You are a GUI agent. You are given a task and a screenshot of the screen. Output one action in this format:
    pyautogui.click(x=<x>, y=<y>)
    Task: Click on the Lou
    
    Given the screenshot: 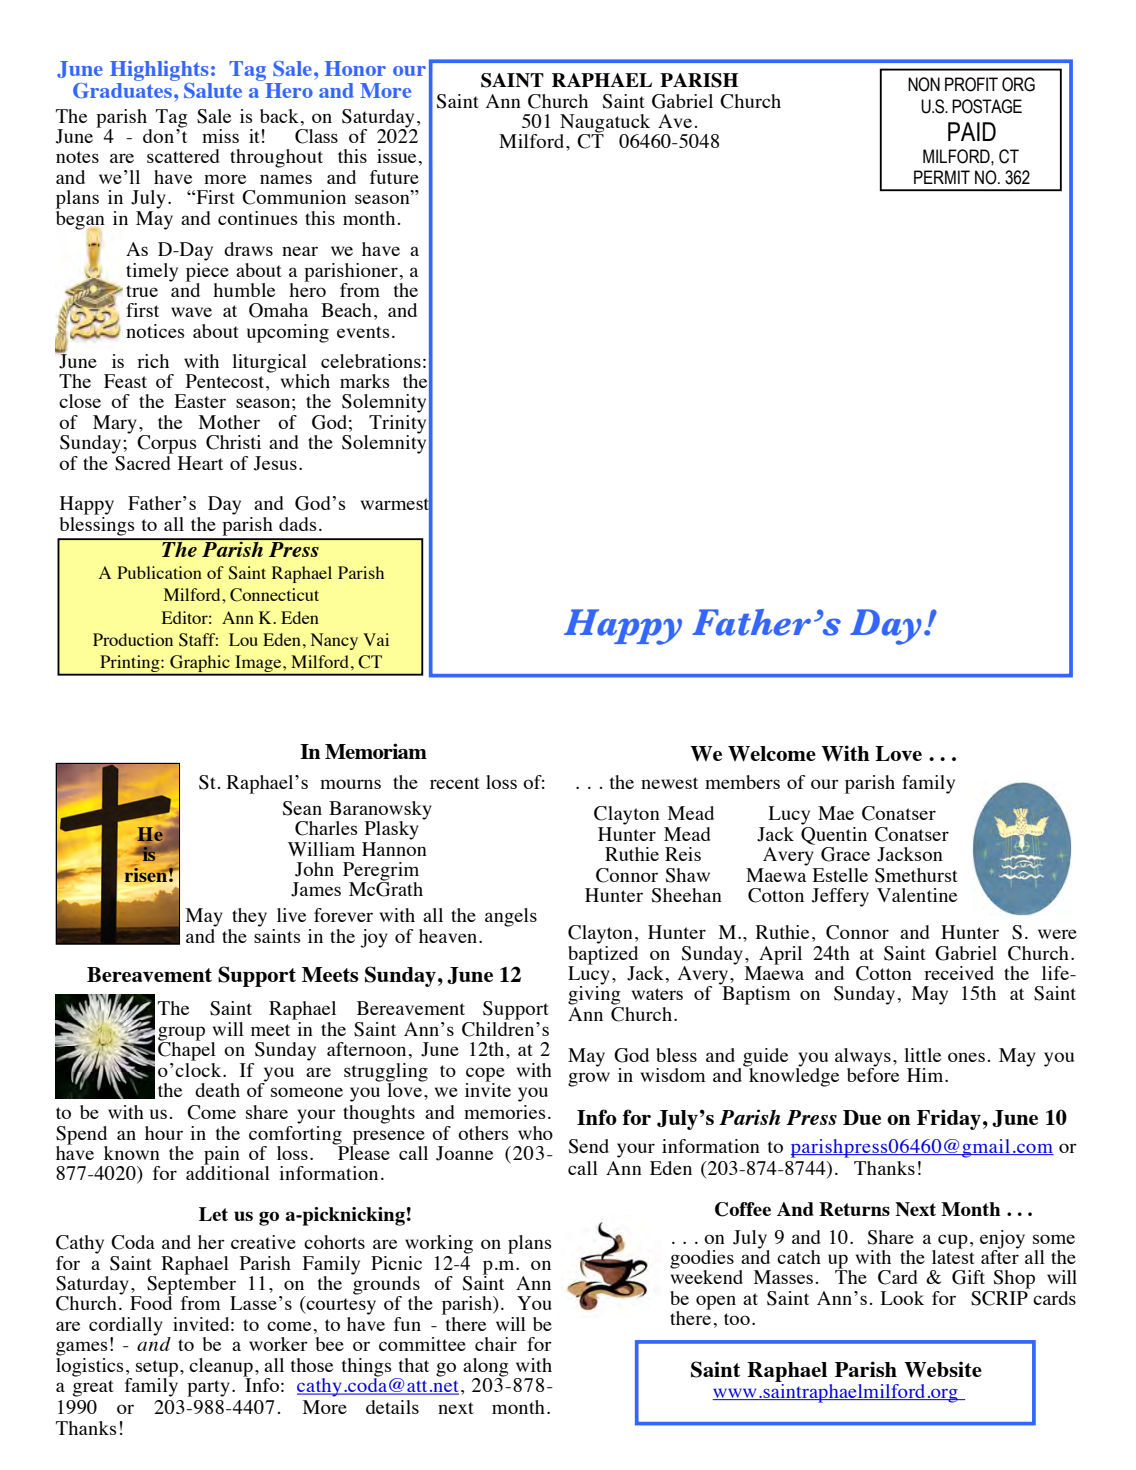 What is the action you would take?
    pyautogui.click(x=243, y=639)
